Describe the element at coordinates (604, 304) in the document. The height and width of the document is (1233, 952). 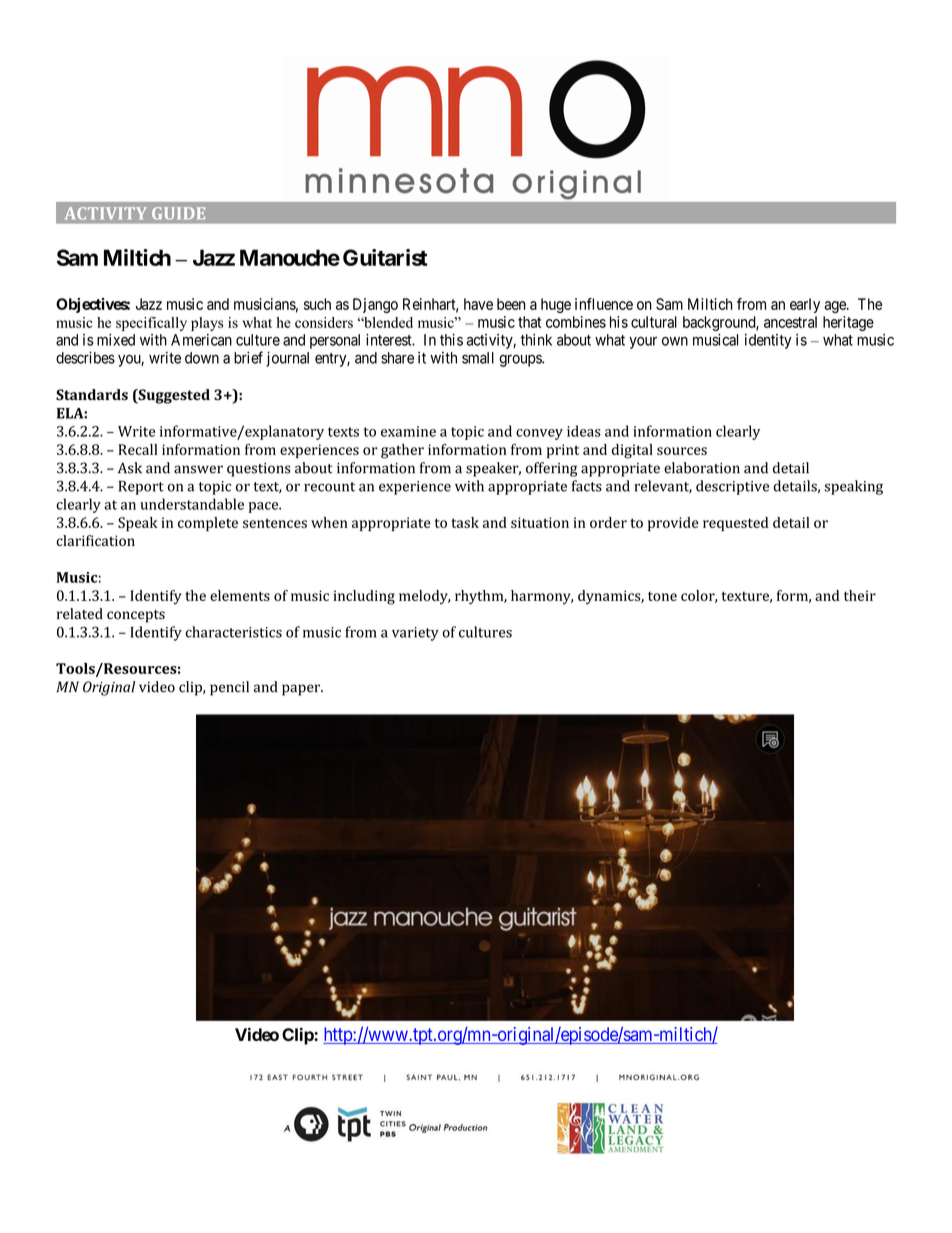
I see `influence` at that location.
